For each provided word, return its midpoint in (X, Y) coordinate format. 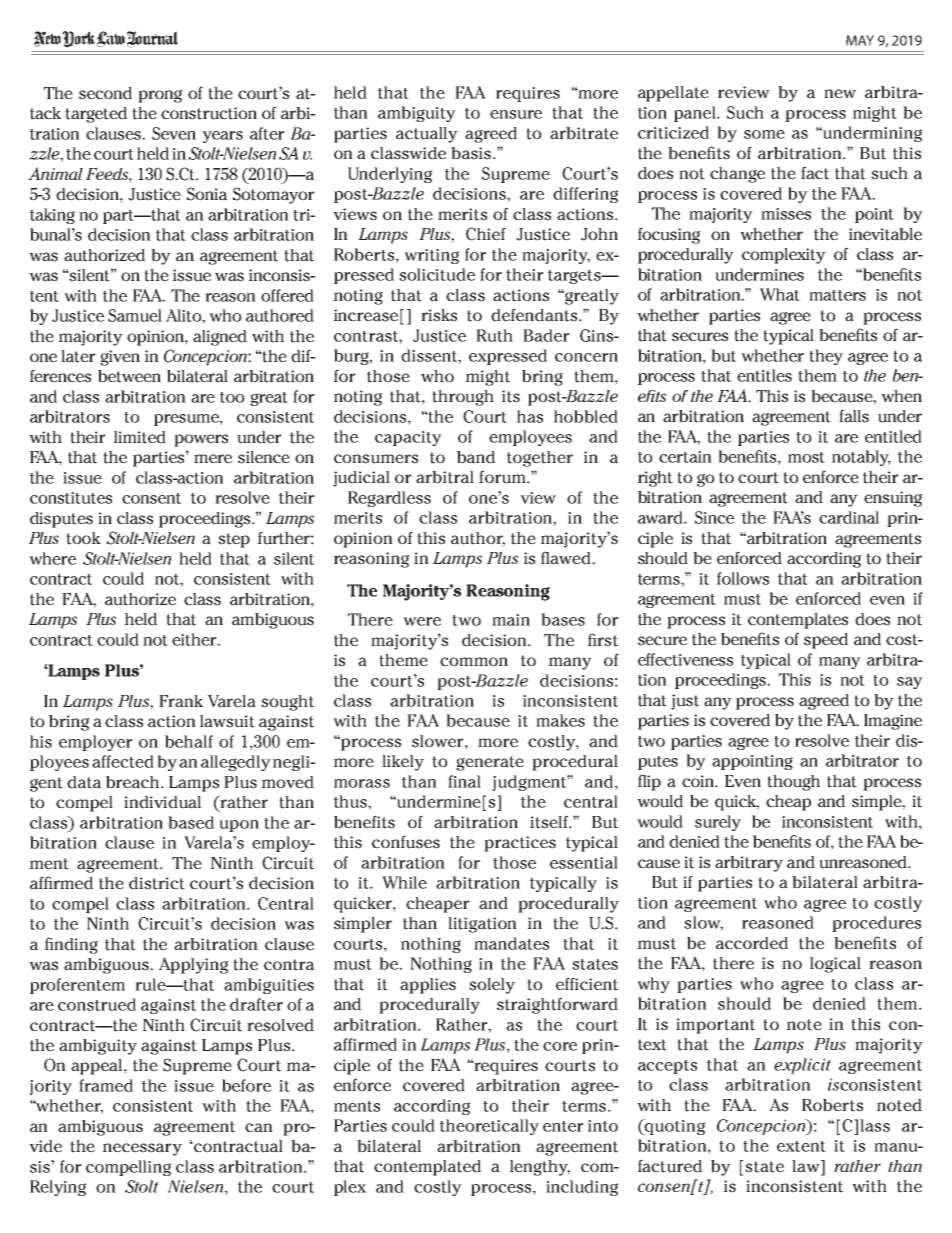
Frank (181, 701)
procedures (876, 924)
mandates (511, 943)
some (764, 134)
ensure (516, 114)
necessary (142, 1149)
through (463, 398)
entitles (764, 375)
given (120, 358)
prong (160, 96)
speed (826, 641)
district (157, 883)
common (474, 662)
